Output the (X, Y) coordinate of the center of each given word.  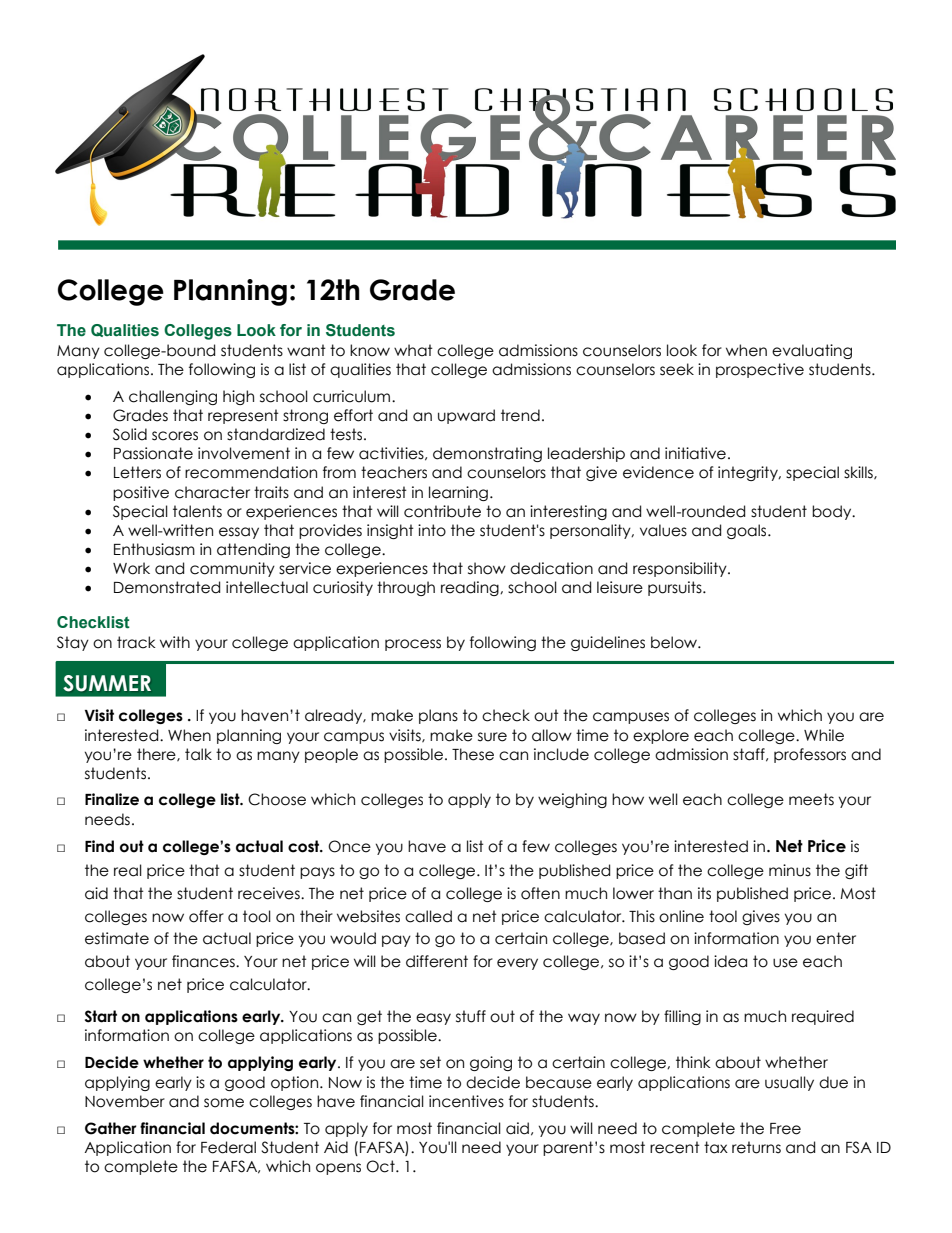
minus (790, 870)
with (175, 642)
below (675, 642)
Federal (228, 1147)
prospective (760, 370)
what (413, 350)
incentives (466, 1101)
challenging (173, 397)
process (413, 645)
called (428, 916)
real (128, 870)
